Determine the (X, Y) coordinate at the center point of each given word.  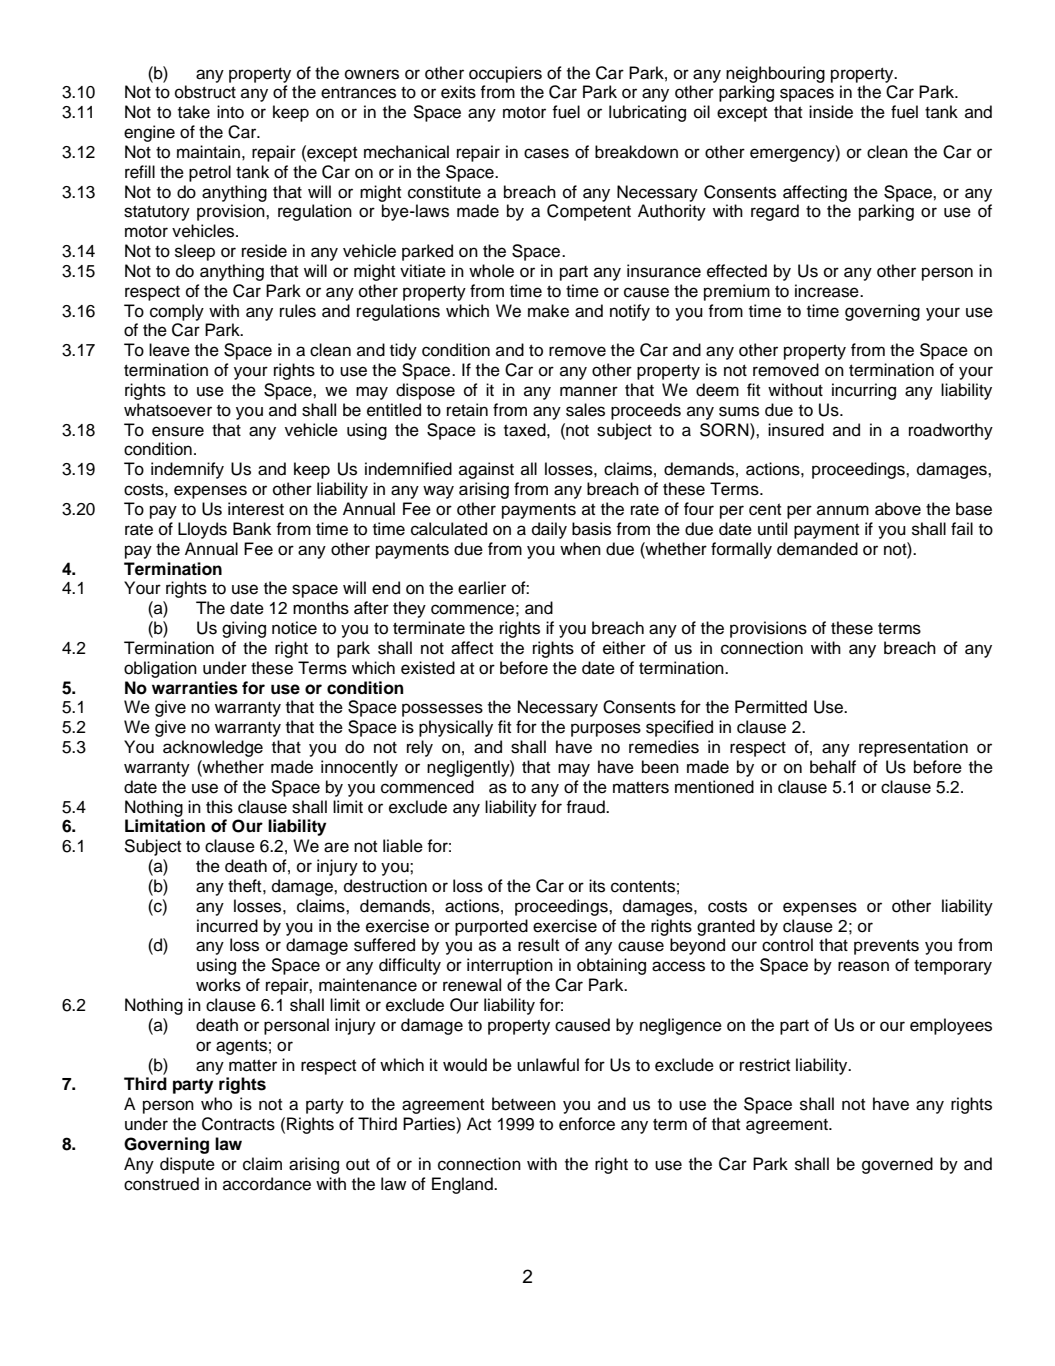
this (219, 807)
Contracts (238, 1124)
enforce (587, 1124)
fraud (586, 807)
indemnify (187, 470)
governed (897, 1165)
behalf (833, 767)
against (486, 470)
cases (546, 153)
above (898, 509)
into (230, 112)
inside (831, 112)
